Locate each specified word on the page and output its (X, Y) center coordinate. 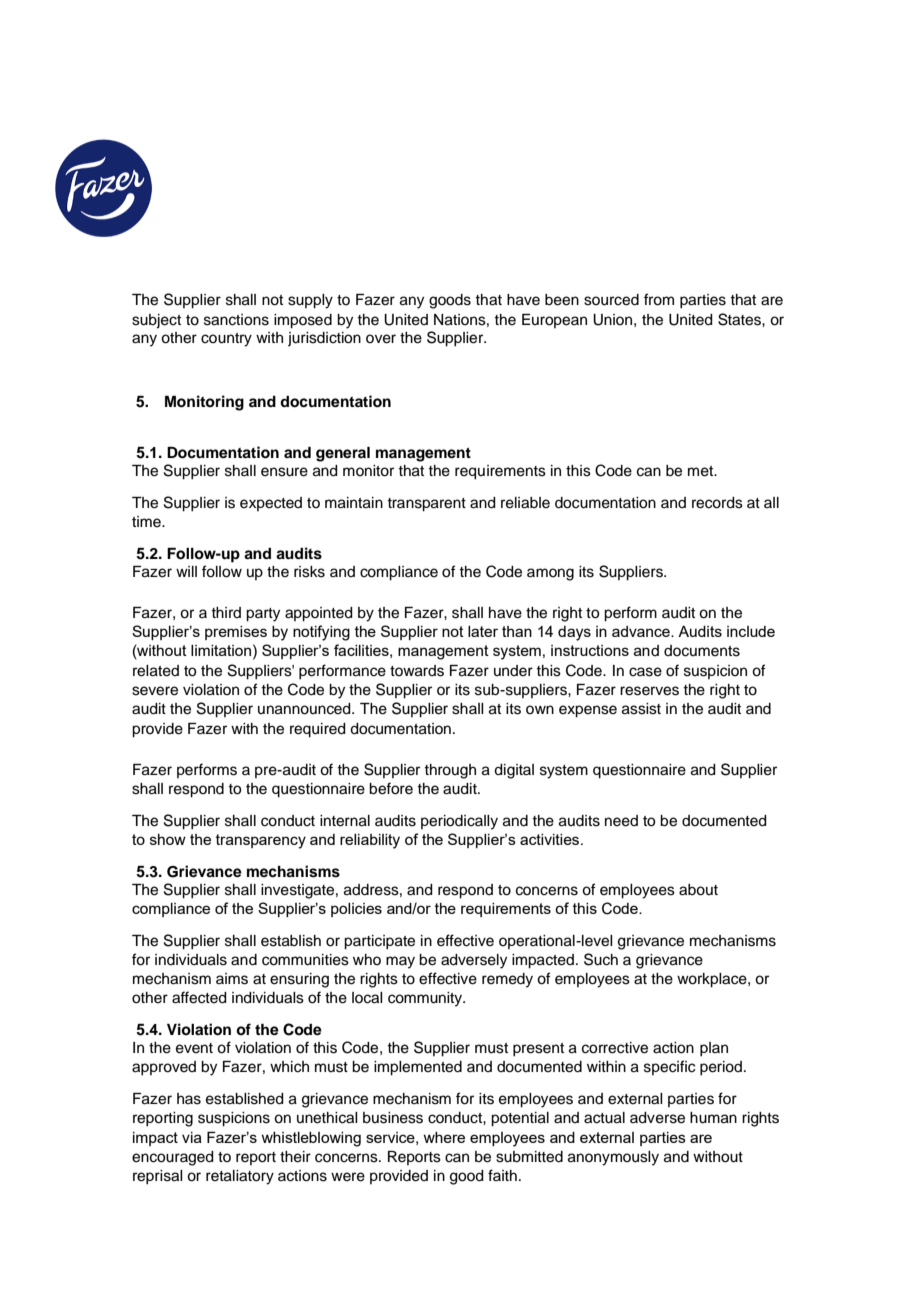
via (192, 1137)
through (450, 771)
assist (641, 709)
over (381, 339)
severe (155, 691)
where (444, 1137)
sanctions (236, 320)
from (659, 299)
